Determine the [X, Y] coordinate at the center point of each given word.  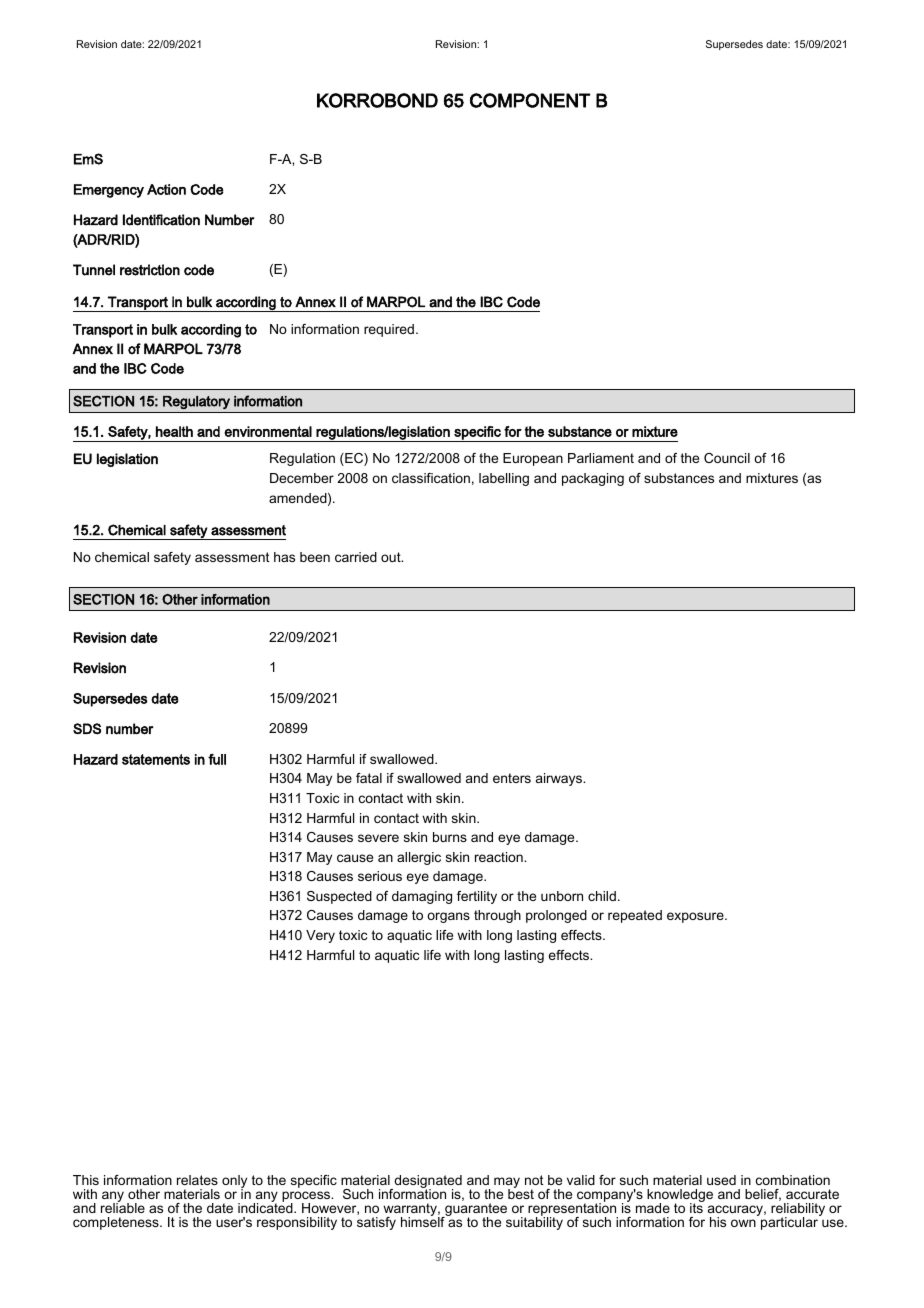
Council [727, 458]
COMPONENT [530, 100]
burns [450, 837]
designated [427, 1183]
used [721, 1180]
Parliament [601, 458]
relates [197, 1180]
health [174, 431]
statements [156, 759]
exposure [696, 917]
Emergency [109, 191]
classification [431, 478]
